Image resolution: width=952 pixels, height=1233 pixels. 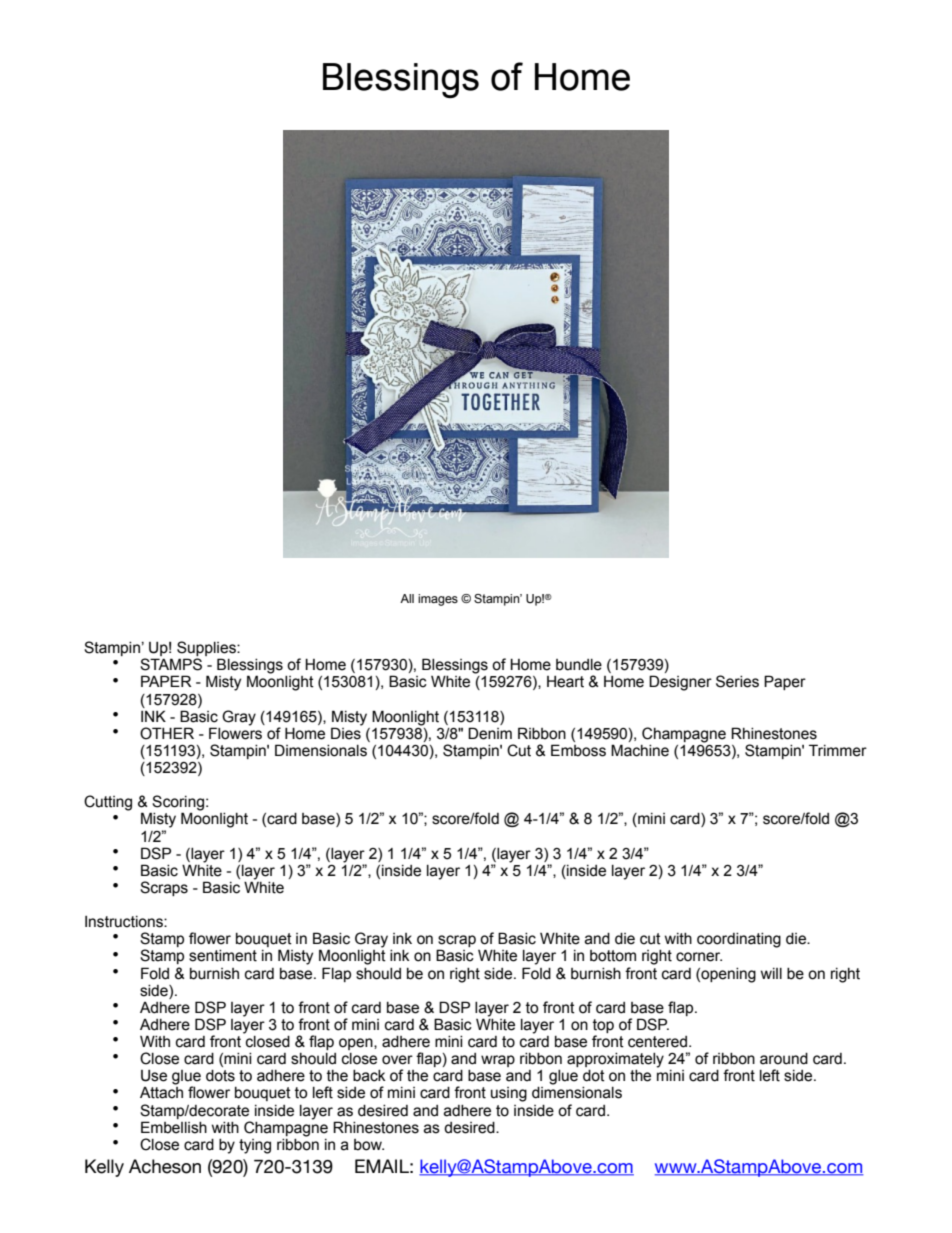 I want to click on Scoring, so click(x=178, y=804).
